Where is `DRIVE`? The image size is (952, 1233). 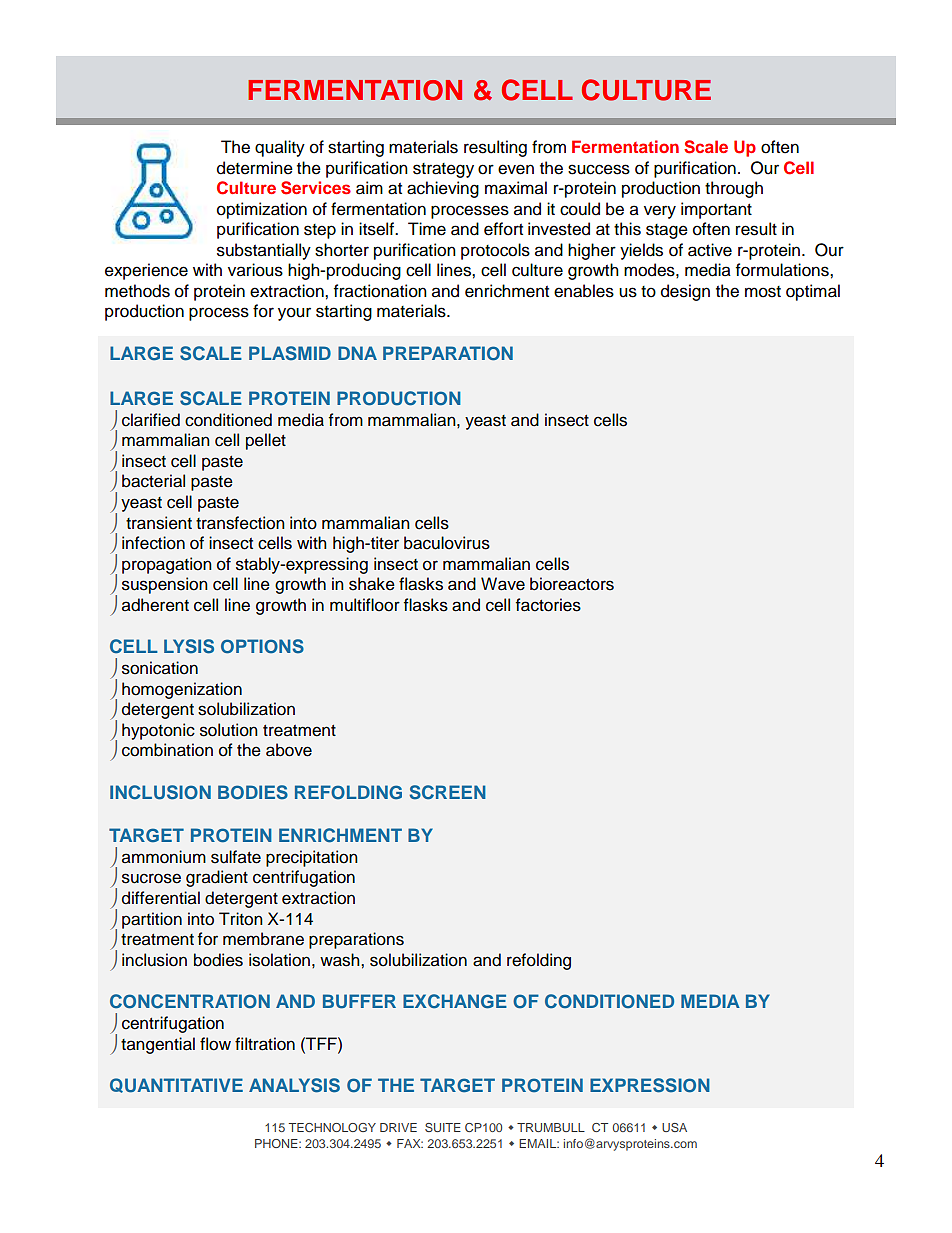 DRIVE is located at coordinates (398, 1127).
